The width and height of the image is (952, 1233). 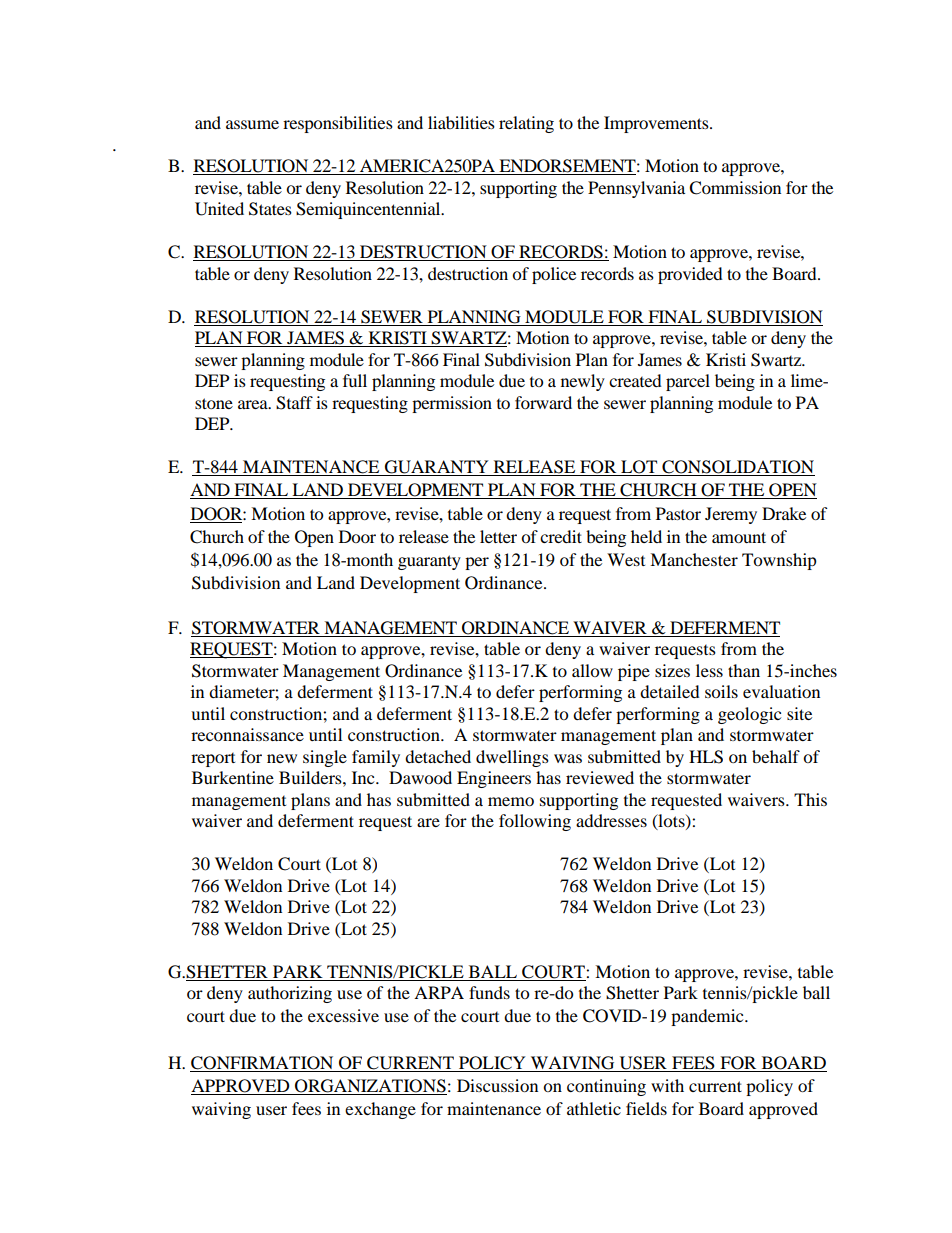 What do you see at coordinates (325, 758) in the image?
I see `single` at bounding box center [325, 758].
